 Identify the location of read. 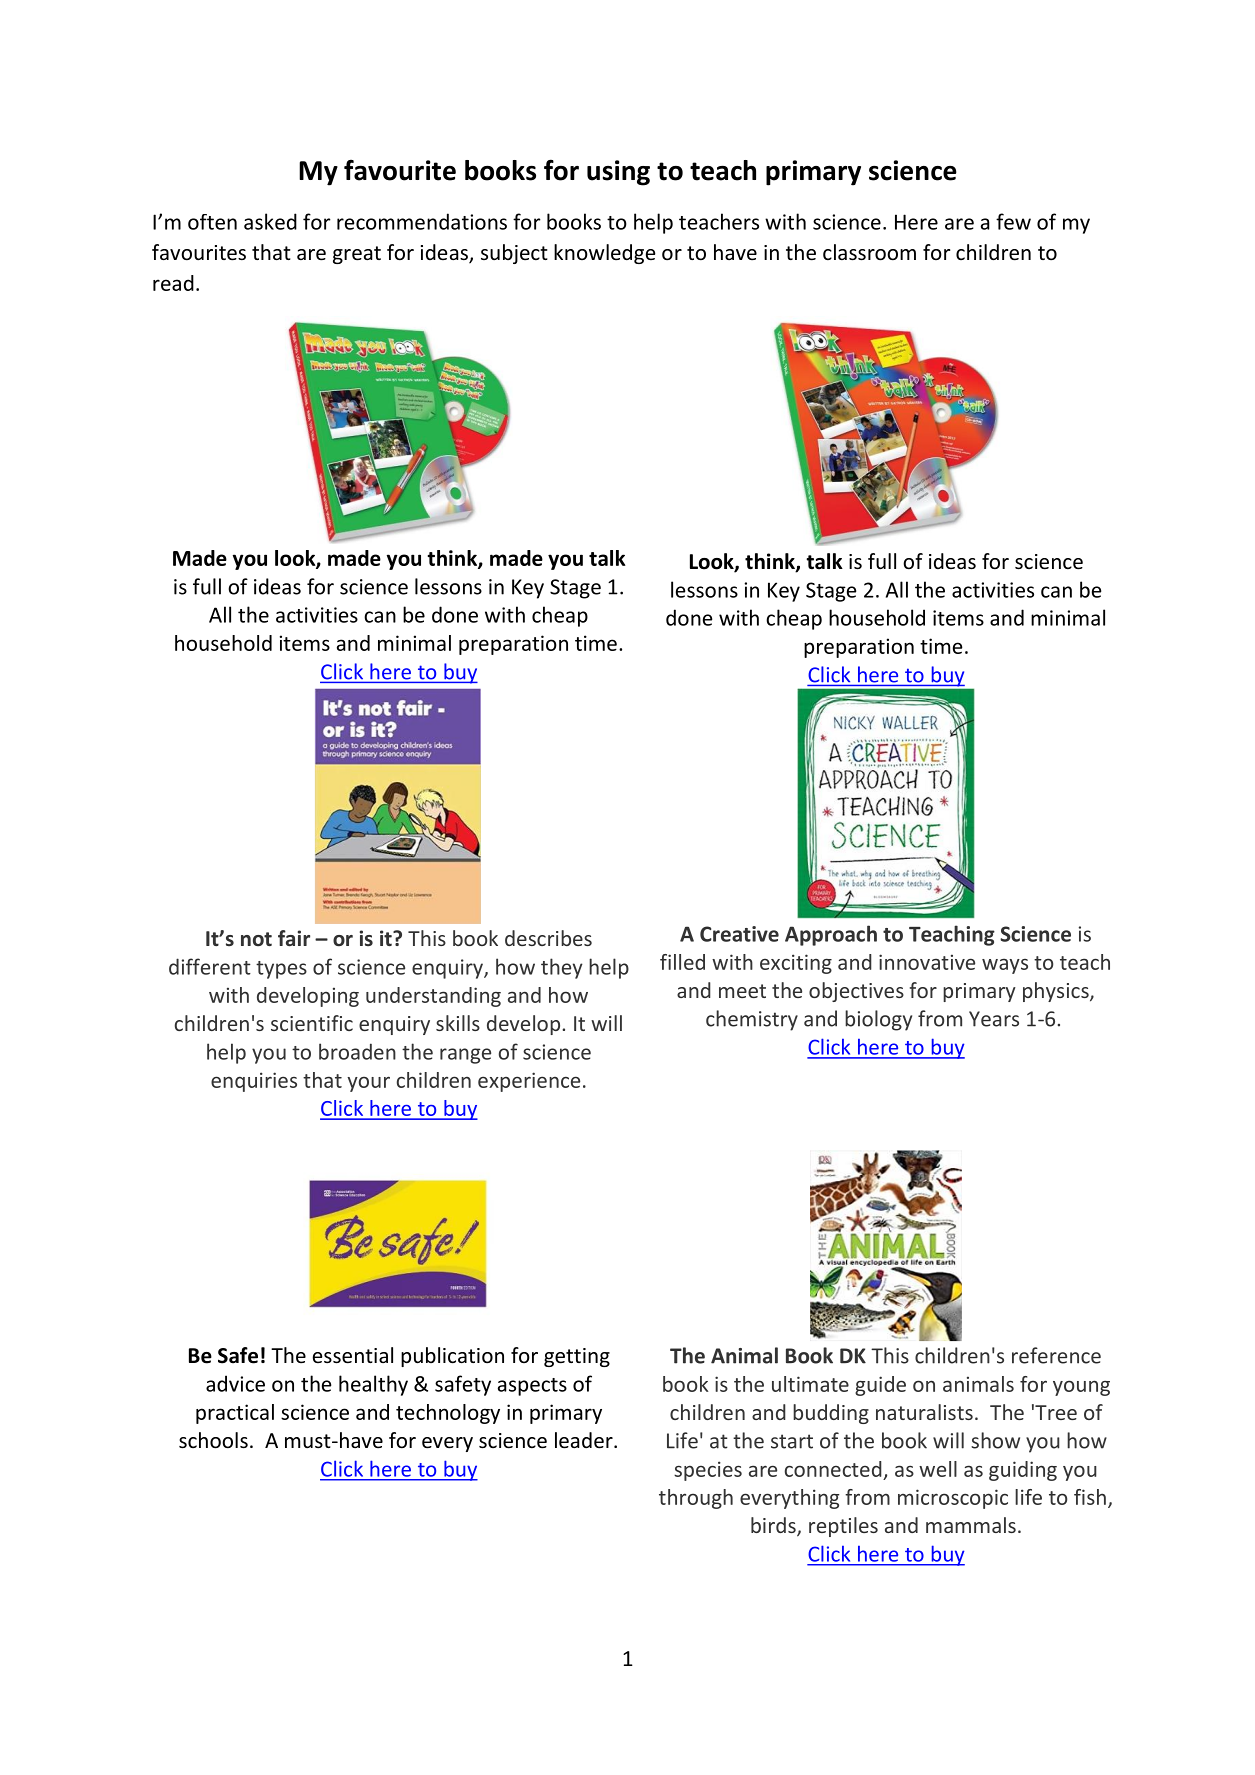
(173, 283).
